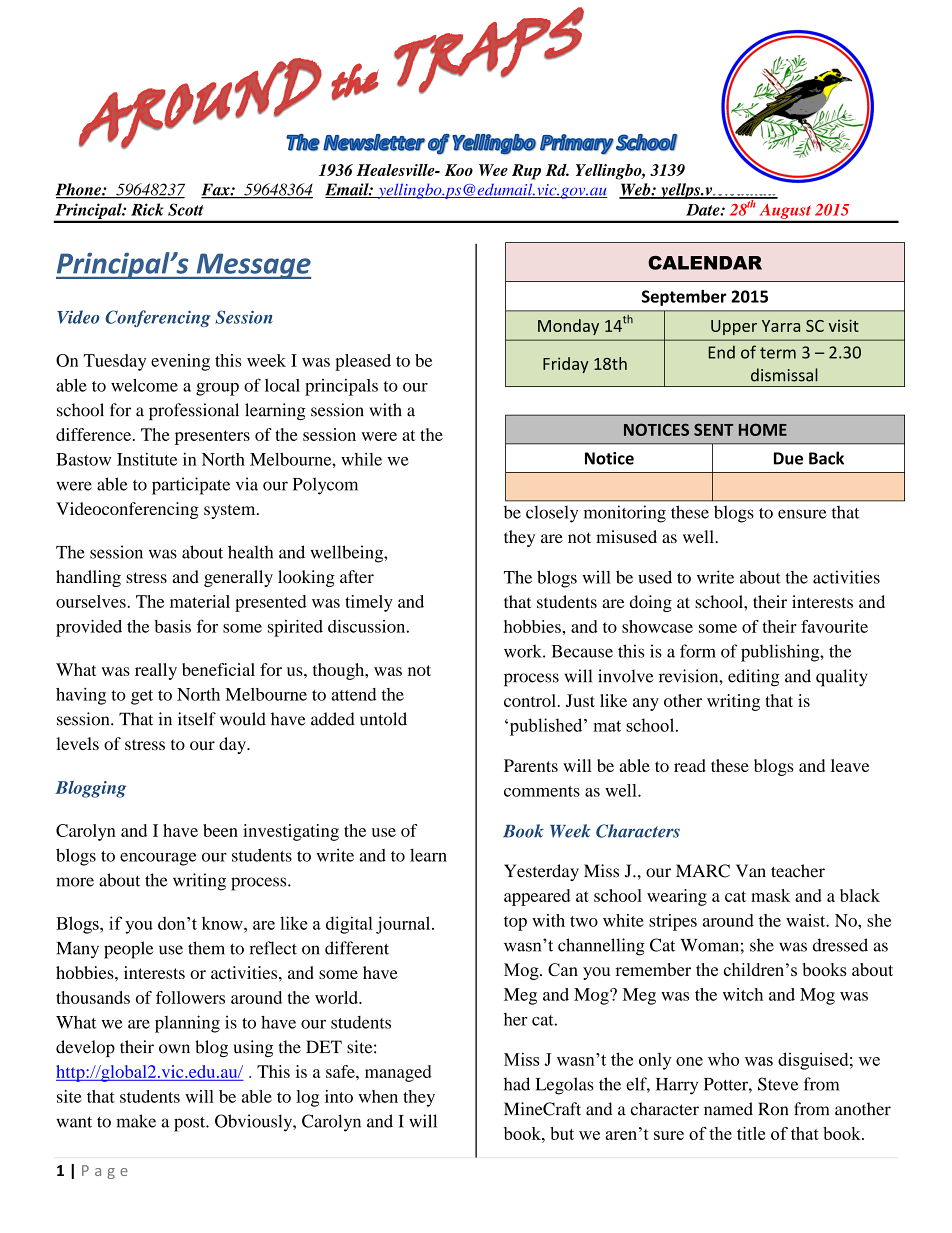 Image resolution: width=952 pixels, height=1233 pixels. Describe the element at coordinates (191, 1124) in the screenshot. I see `post` at that location.
